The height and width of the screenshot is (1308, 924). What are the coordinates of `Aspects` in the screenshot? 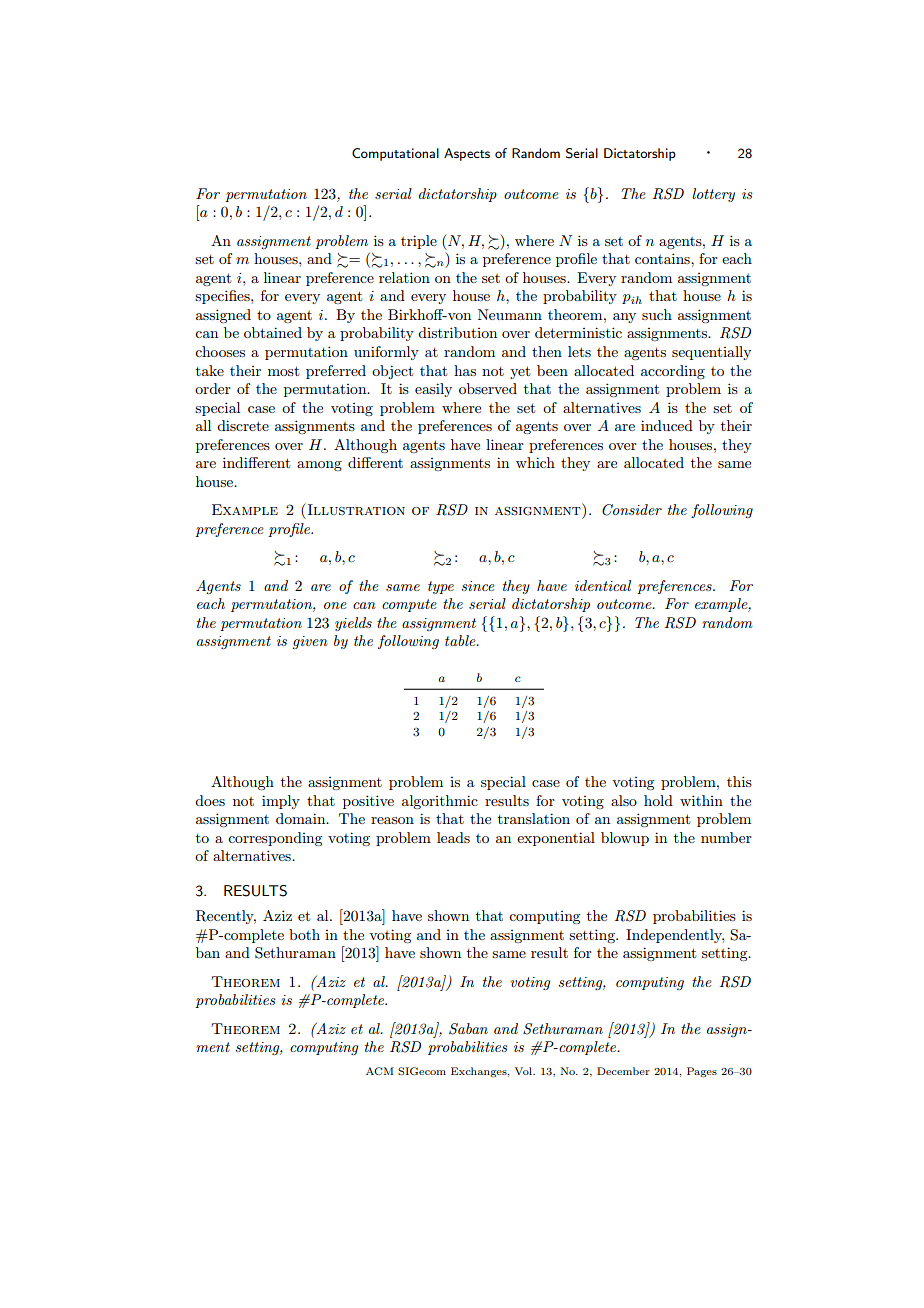 It's located at (467, 154).
